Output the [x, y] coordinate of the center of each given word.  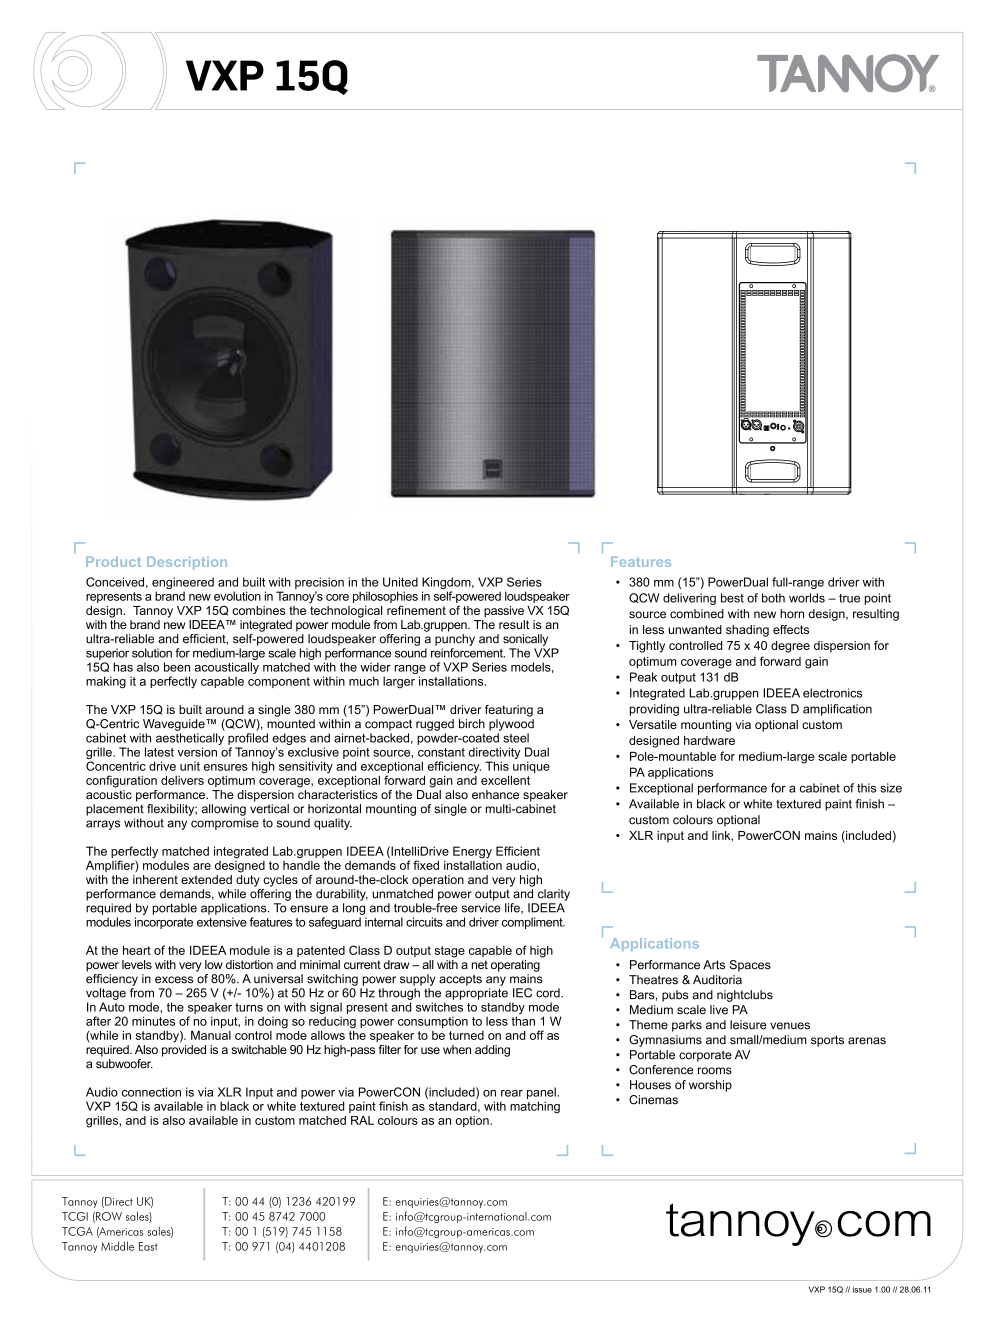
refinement [416, 610]
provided [184, 1049]
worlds [807, 598]
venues [790, 1026]
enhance [495, 794]
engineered [183, 584]
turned [466, 1035]
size [891, 788]
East [148, 1246]
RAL [362, 1120]
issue [862, 1289]
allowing [224, 810]
